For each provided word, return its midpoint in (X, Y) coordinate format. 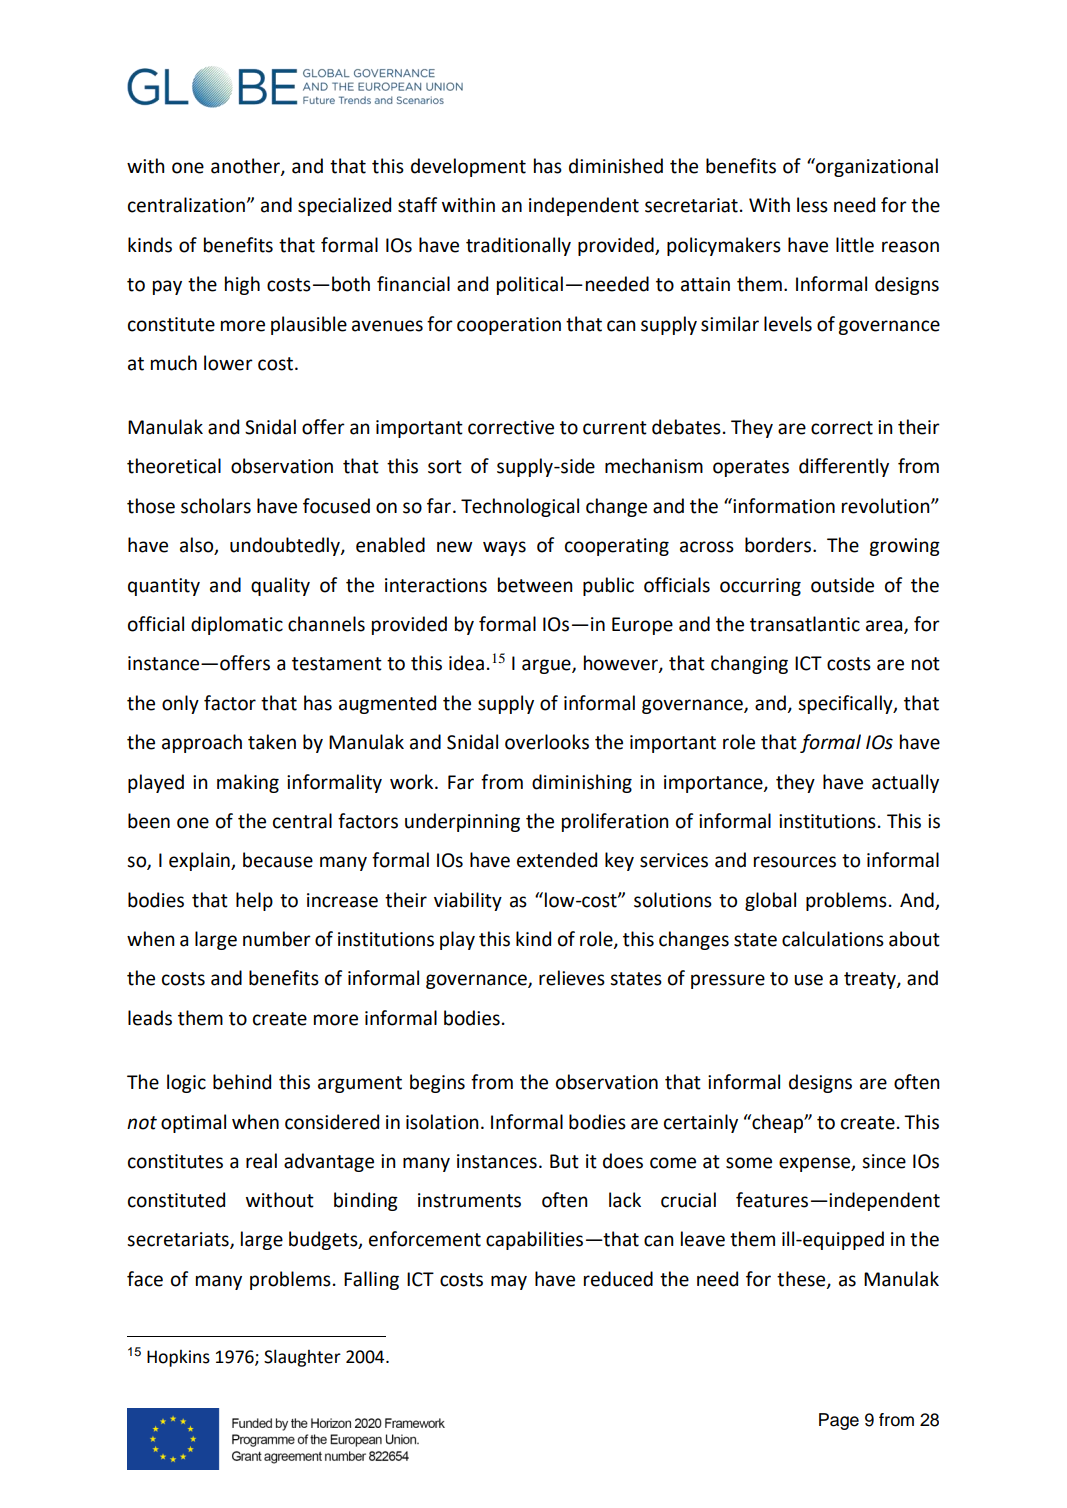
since (884, 1161)
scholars (216, 506)
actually (905, 783)
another (246, 167)
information (783, 506)
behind (242, 1082)
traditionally (518, 246)
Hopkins (178, 1358)
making (248, 783)
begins (437, 1083)
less (812, 205)
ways (504, 548)
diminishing (582, 783)
